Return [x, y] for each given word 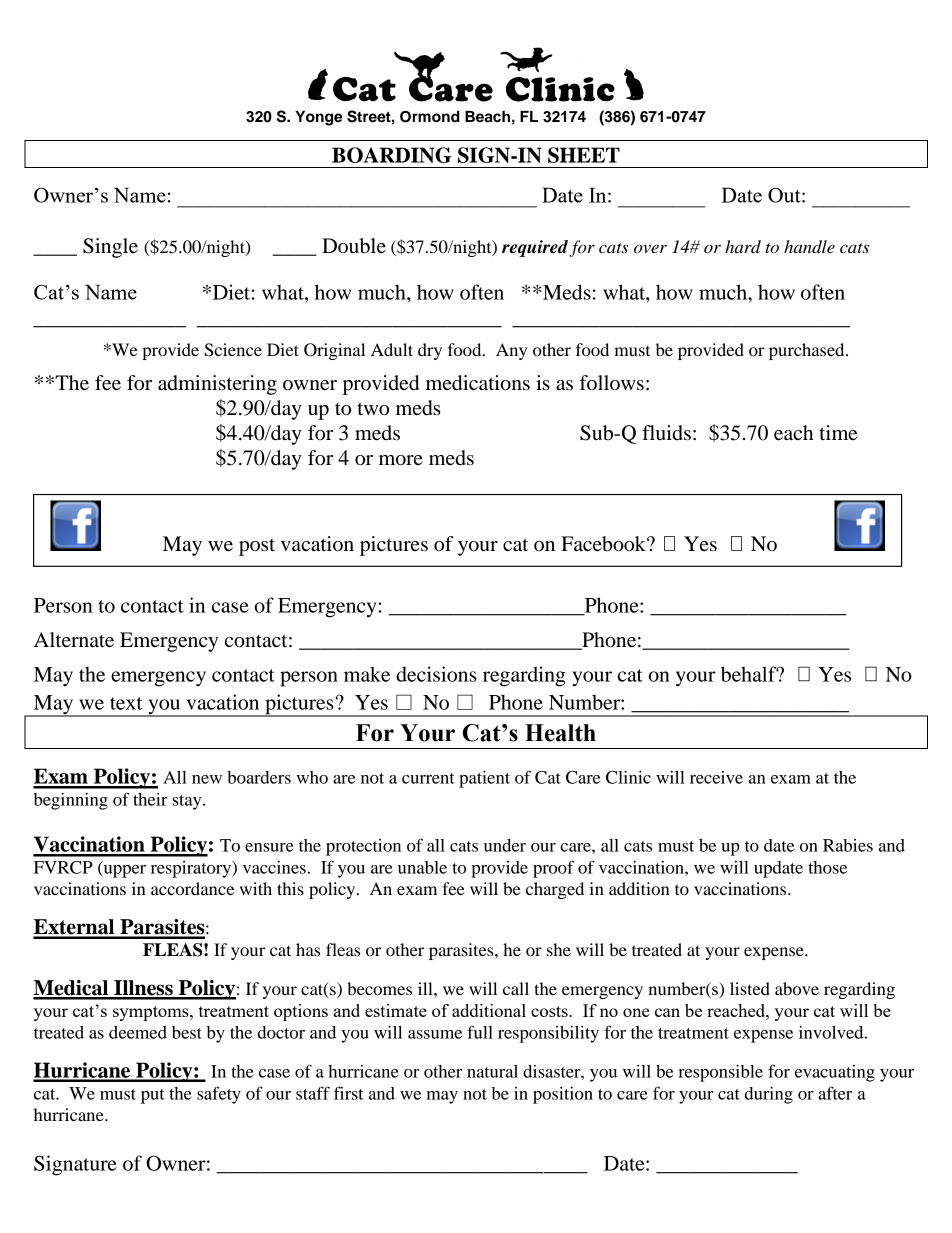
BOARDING [392, 155]
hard [743, 247]
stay [188, 802]
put [153, 1096]
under [505, 845]
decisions [436, 674]
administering [217, 385]
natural [492, 1071]
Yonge [318, 118]
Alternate [74, 640]
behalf [750, 674]
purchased [808, 351]
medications [478, 383]
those [827, 867]
